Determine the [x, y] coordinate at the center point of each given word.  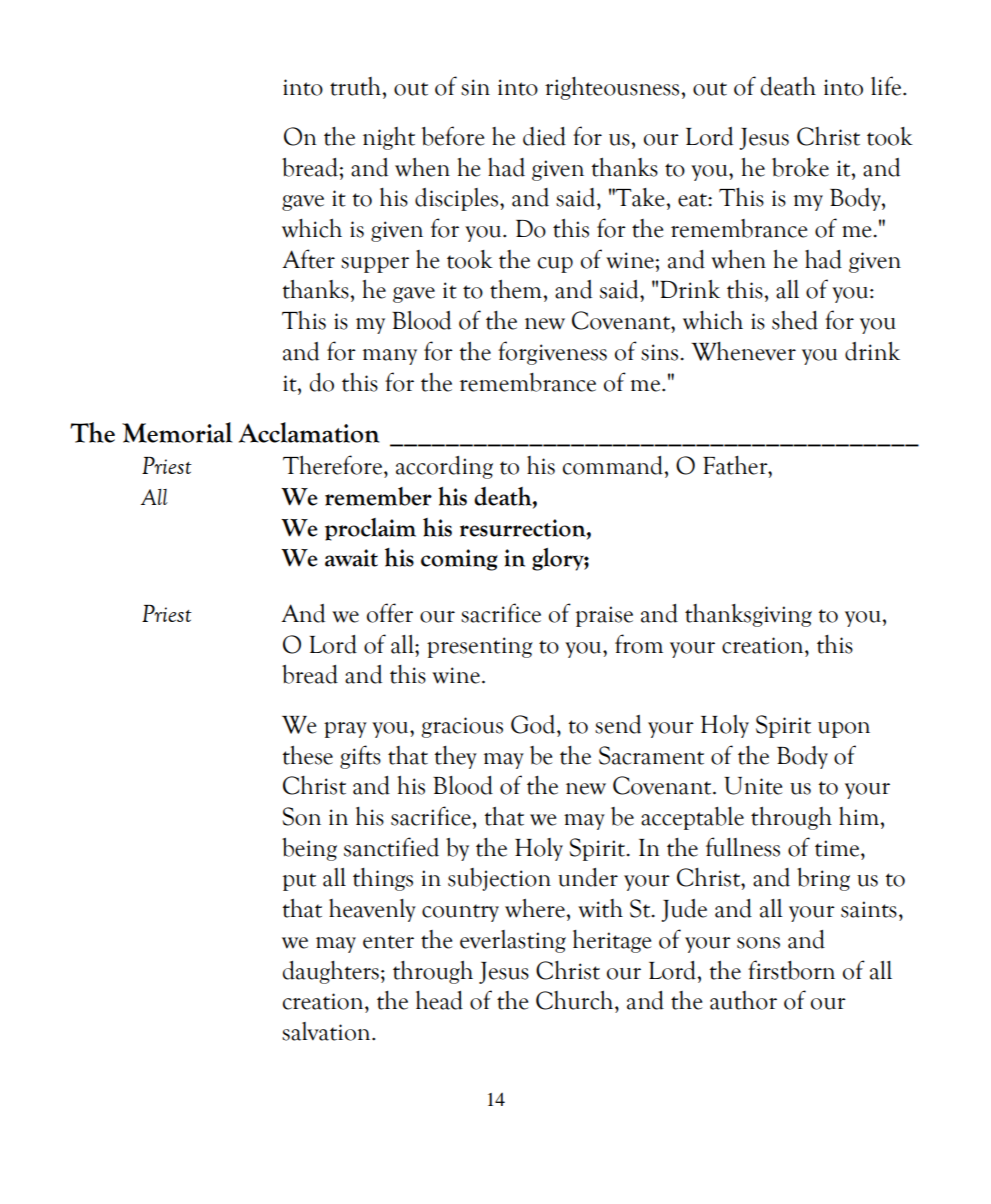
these [307, 755]
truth [355, 86]
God [534, 724]
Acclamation [309, 432]
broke [800, 167]
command [613, 465]
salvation [327, 1031]
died [544, 136]
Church [576, 1000]
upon [844, 730]
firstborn [791, 970]
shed [795, 320]
